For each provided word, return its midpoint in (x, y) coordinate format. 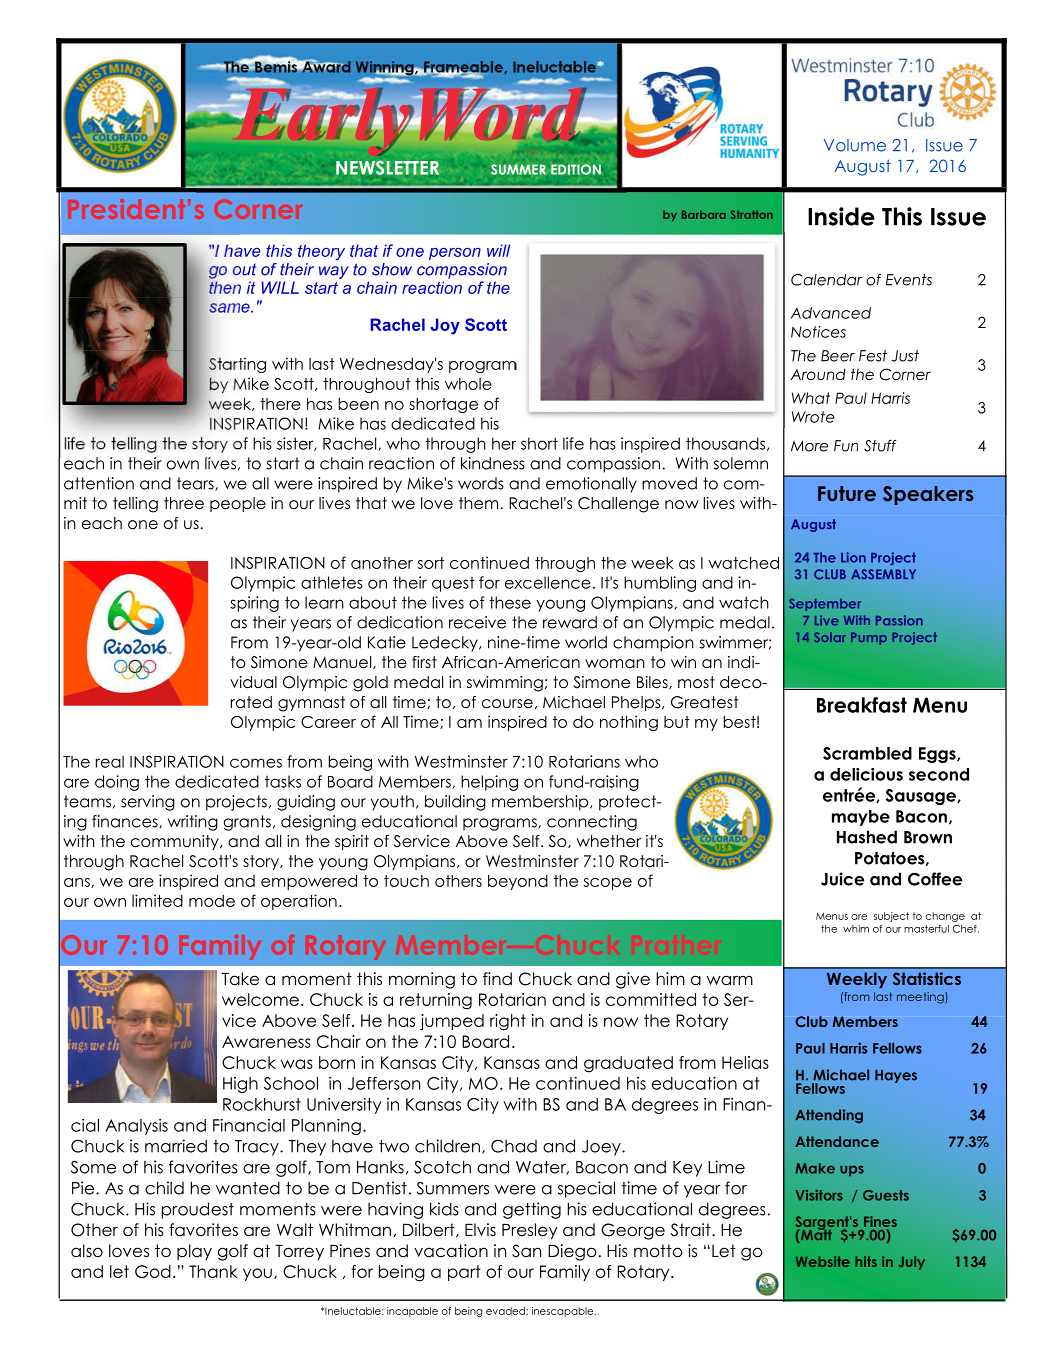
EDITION (576, 169)
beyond (518, 882)
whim (856, 929)
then (224, 286)
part (464, 1273)
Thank (213, 1271)
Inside (841, 216)
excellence (548, 582)
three (184, 503)
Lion (853, 557)
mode (212, 901)
